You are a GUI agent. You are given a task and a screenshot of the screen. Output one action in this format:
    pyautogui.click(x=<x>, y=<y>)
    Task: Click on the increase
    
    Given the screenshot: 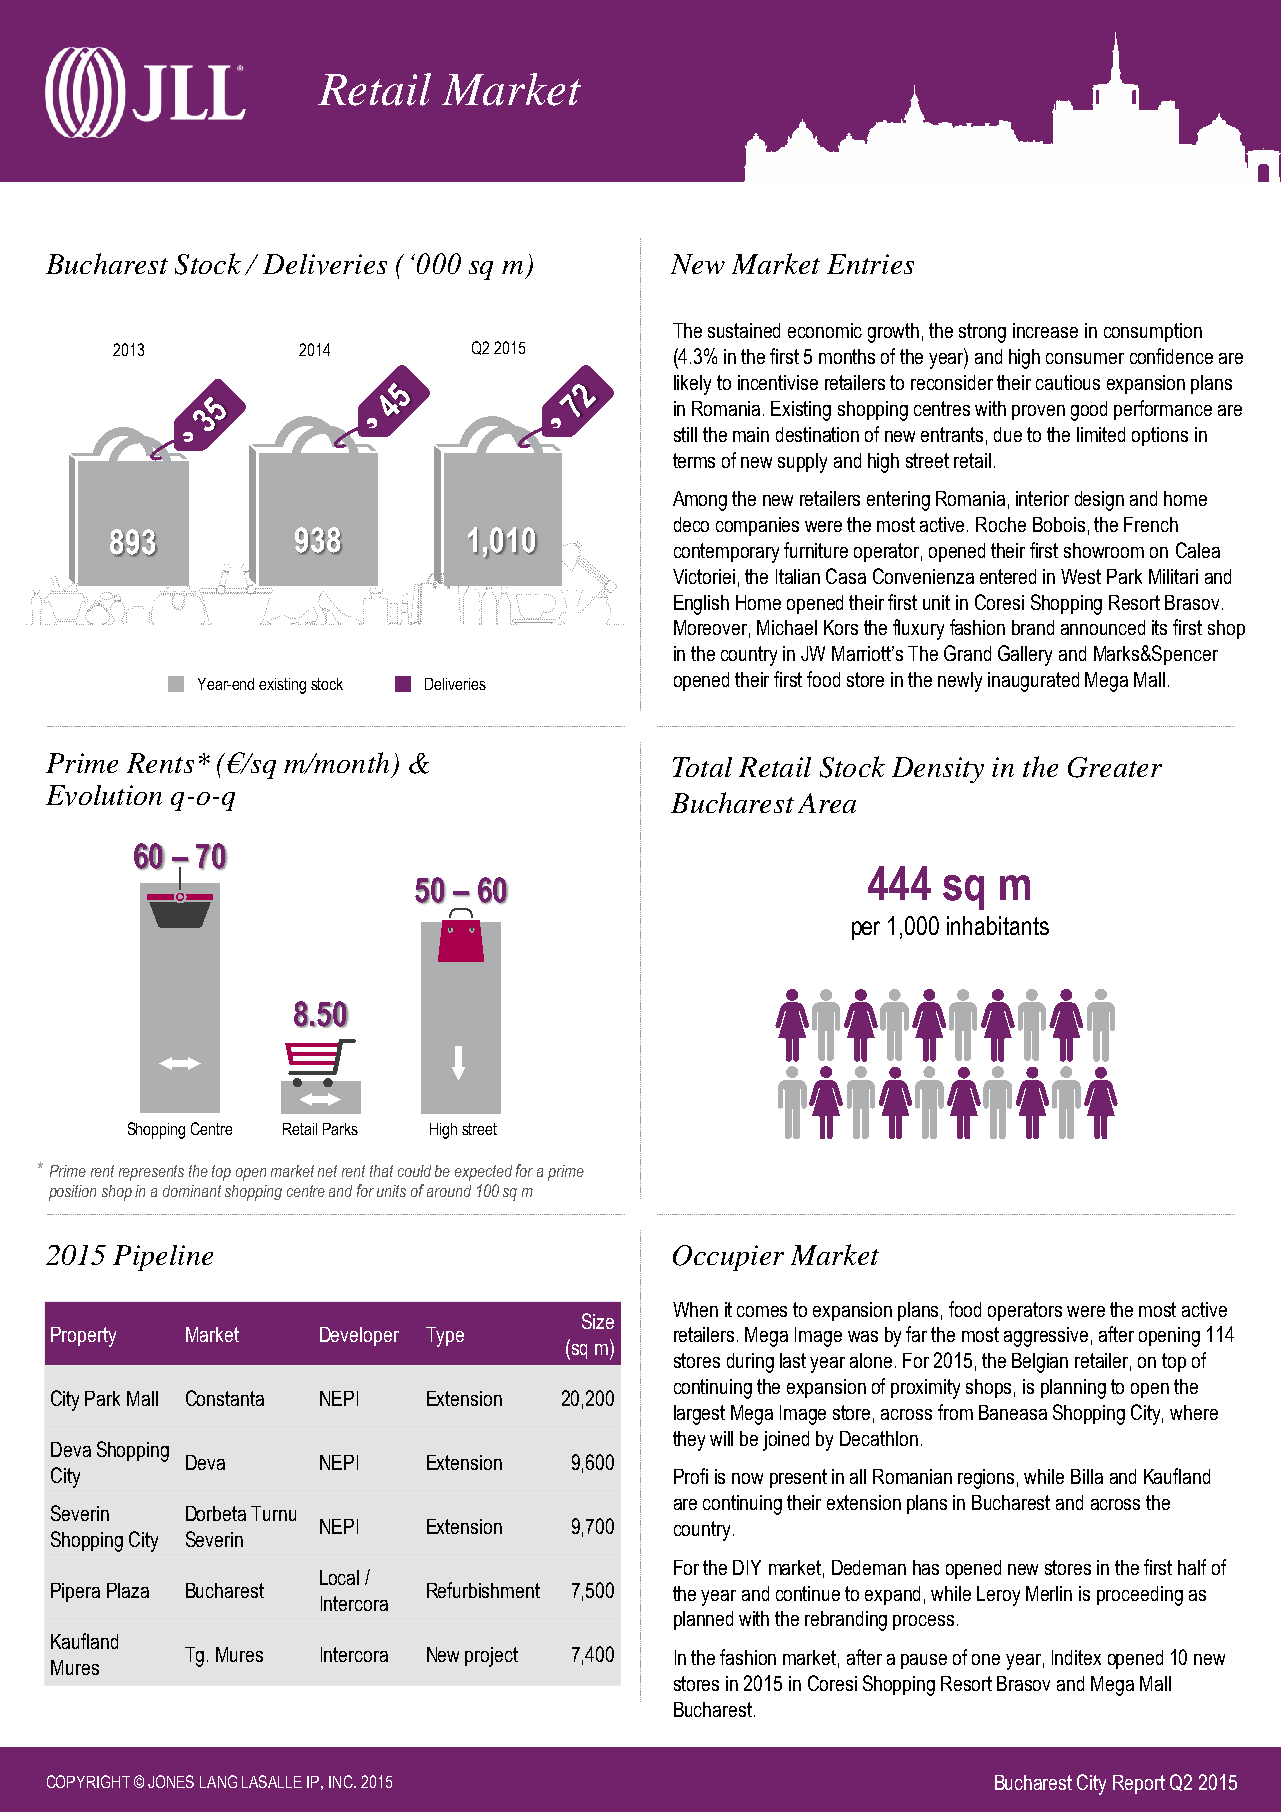 What is the action you would take?
    pyautogui.click(x=1045, y=330)
